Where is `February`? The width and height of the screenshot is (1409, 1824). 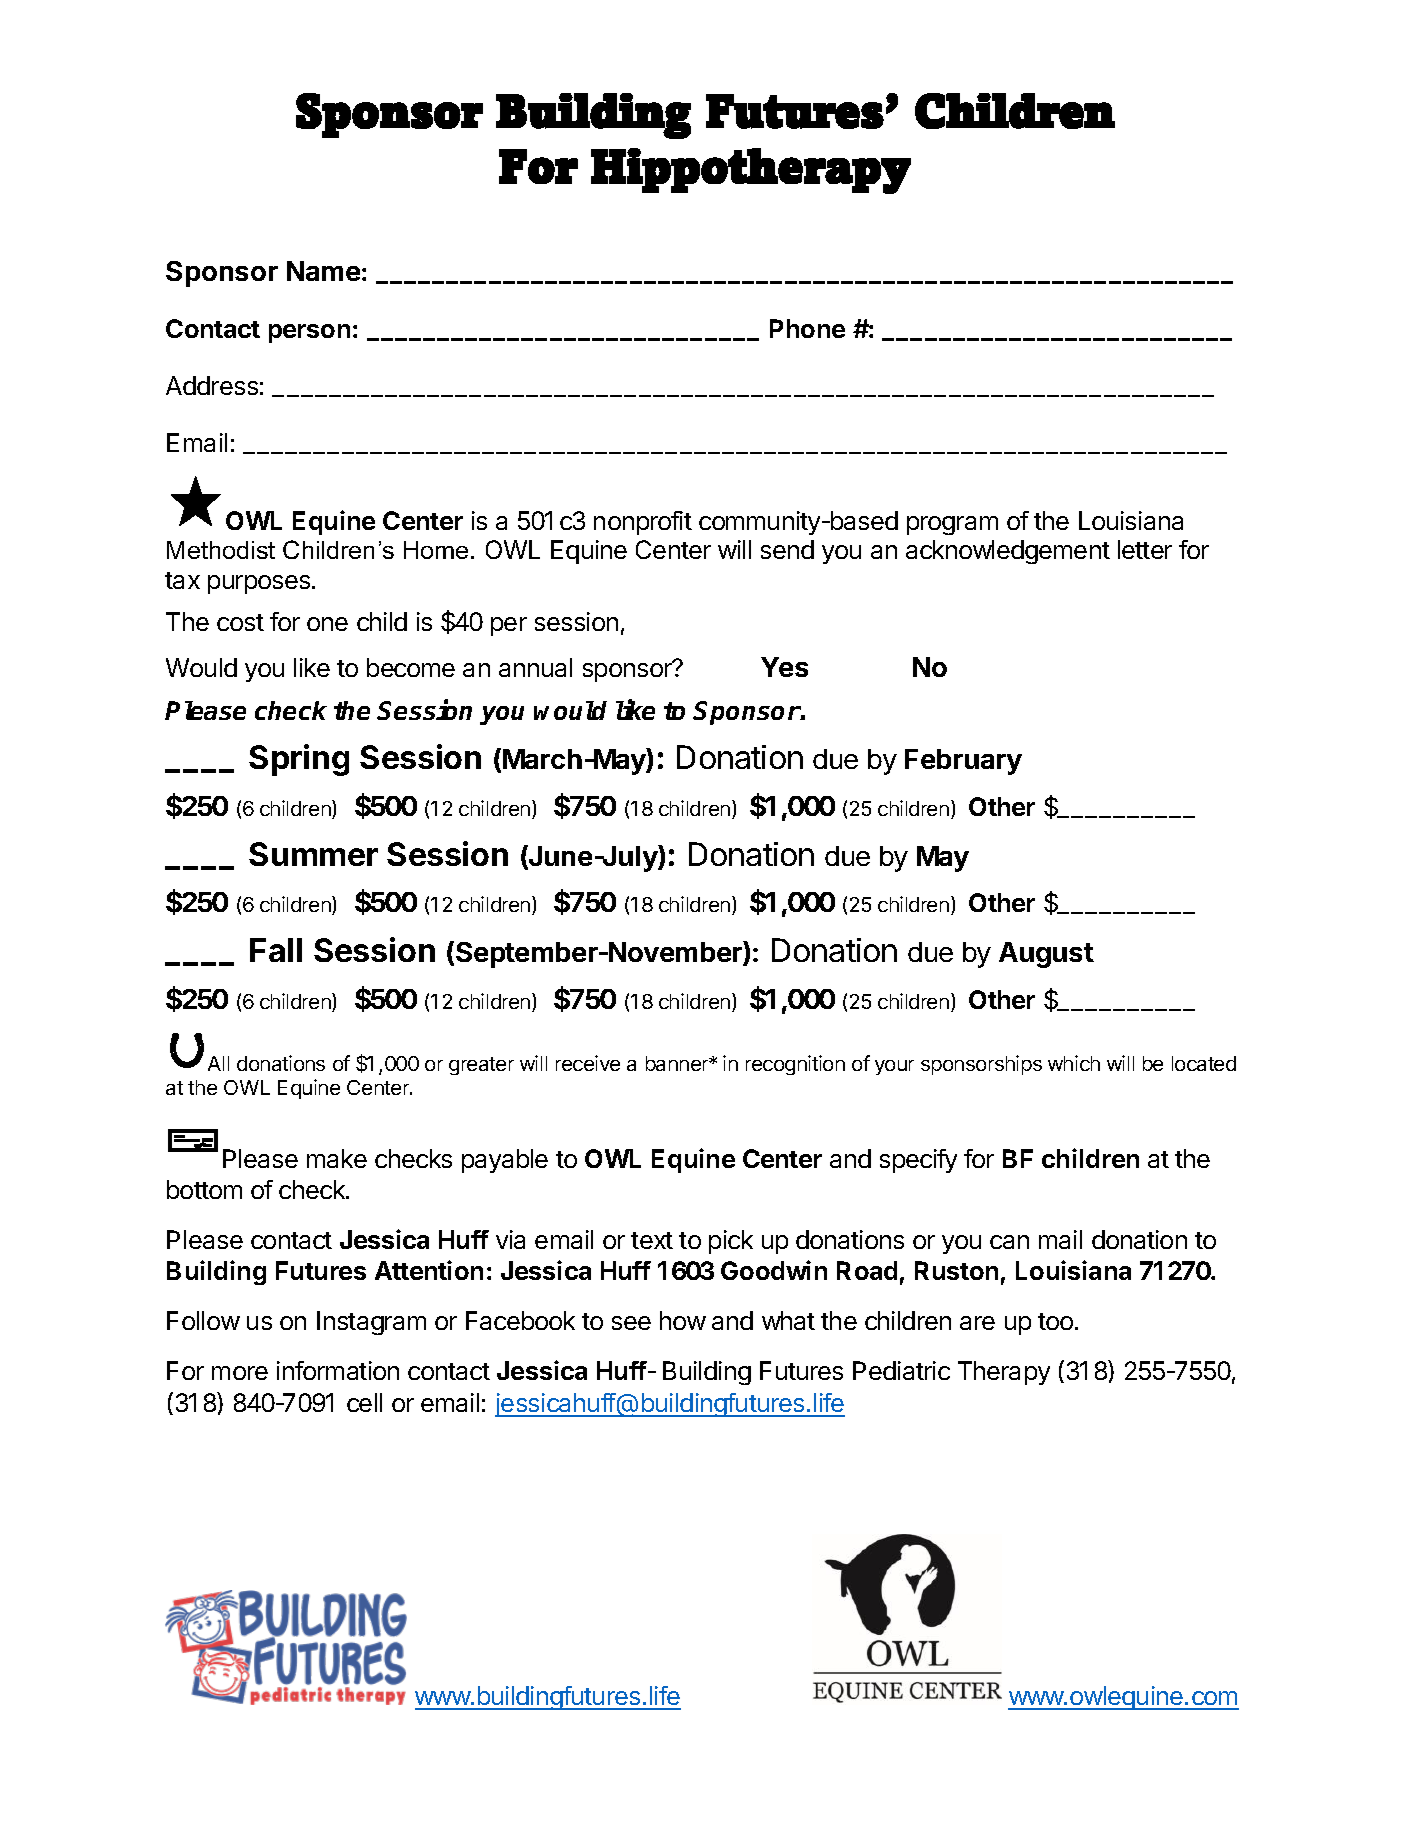 February is located at coordinates (963, 762).
